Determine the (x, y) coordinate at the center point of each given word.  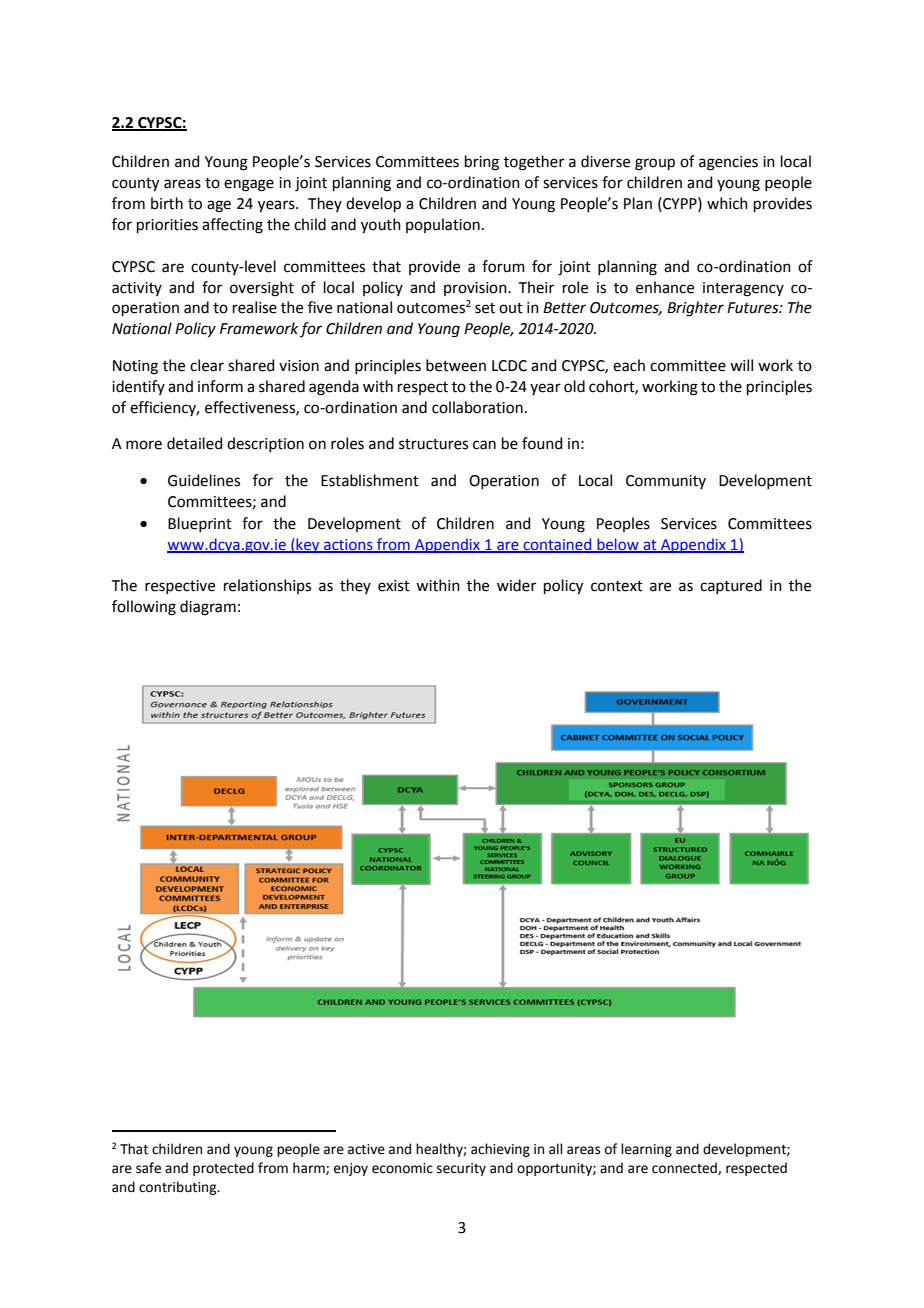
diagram (208, 608)
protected (223, 1169)
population (443, 225)
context (617, 586)
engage (249, 185)
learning (646, 1150)
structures (433, 444)
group (655, 164)
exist (394, 586)
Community (666, 482)
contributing (179, 1188)
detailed (195, 443)
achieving (500, 1150)
